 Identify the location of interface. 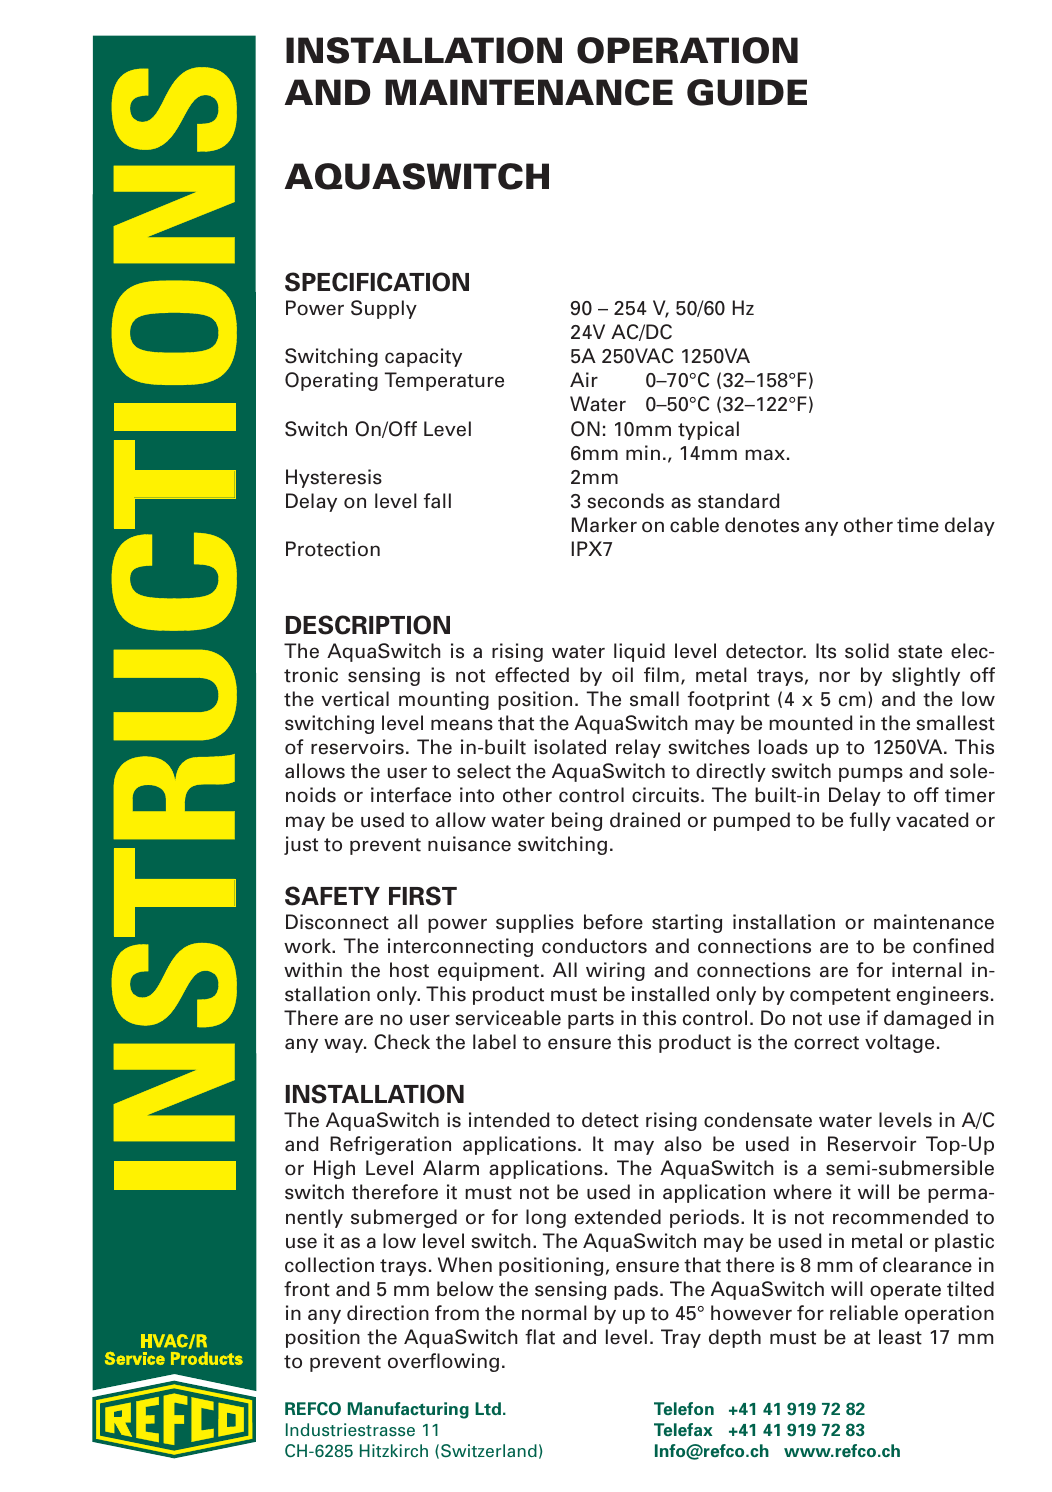
(411, 795).
